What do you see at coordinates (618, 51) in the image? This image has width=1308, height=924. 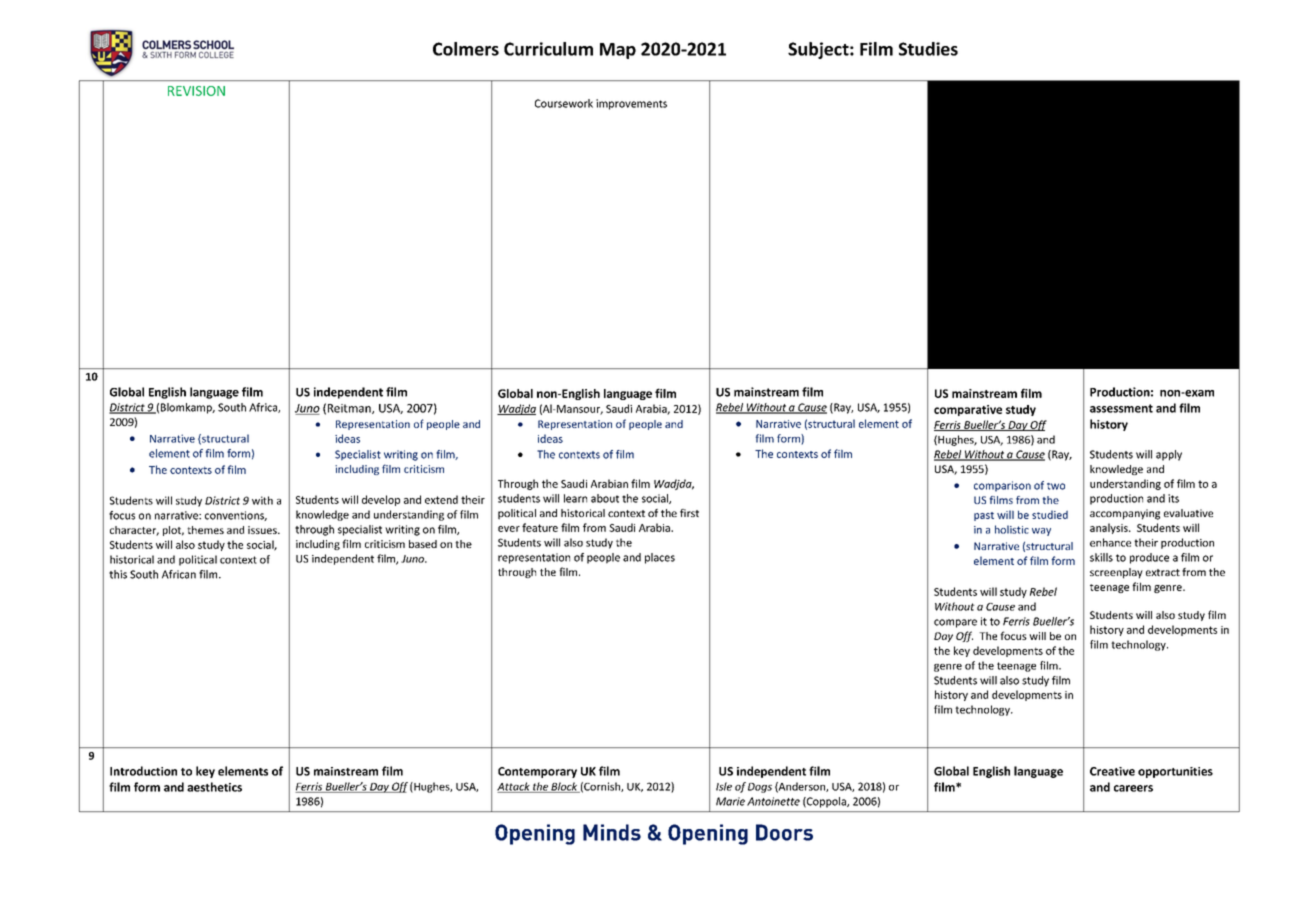 I see `Map` at bounding box center [618, 51].
